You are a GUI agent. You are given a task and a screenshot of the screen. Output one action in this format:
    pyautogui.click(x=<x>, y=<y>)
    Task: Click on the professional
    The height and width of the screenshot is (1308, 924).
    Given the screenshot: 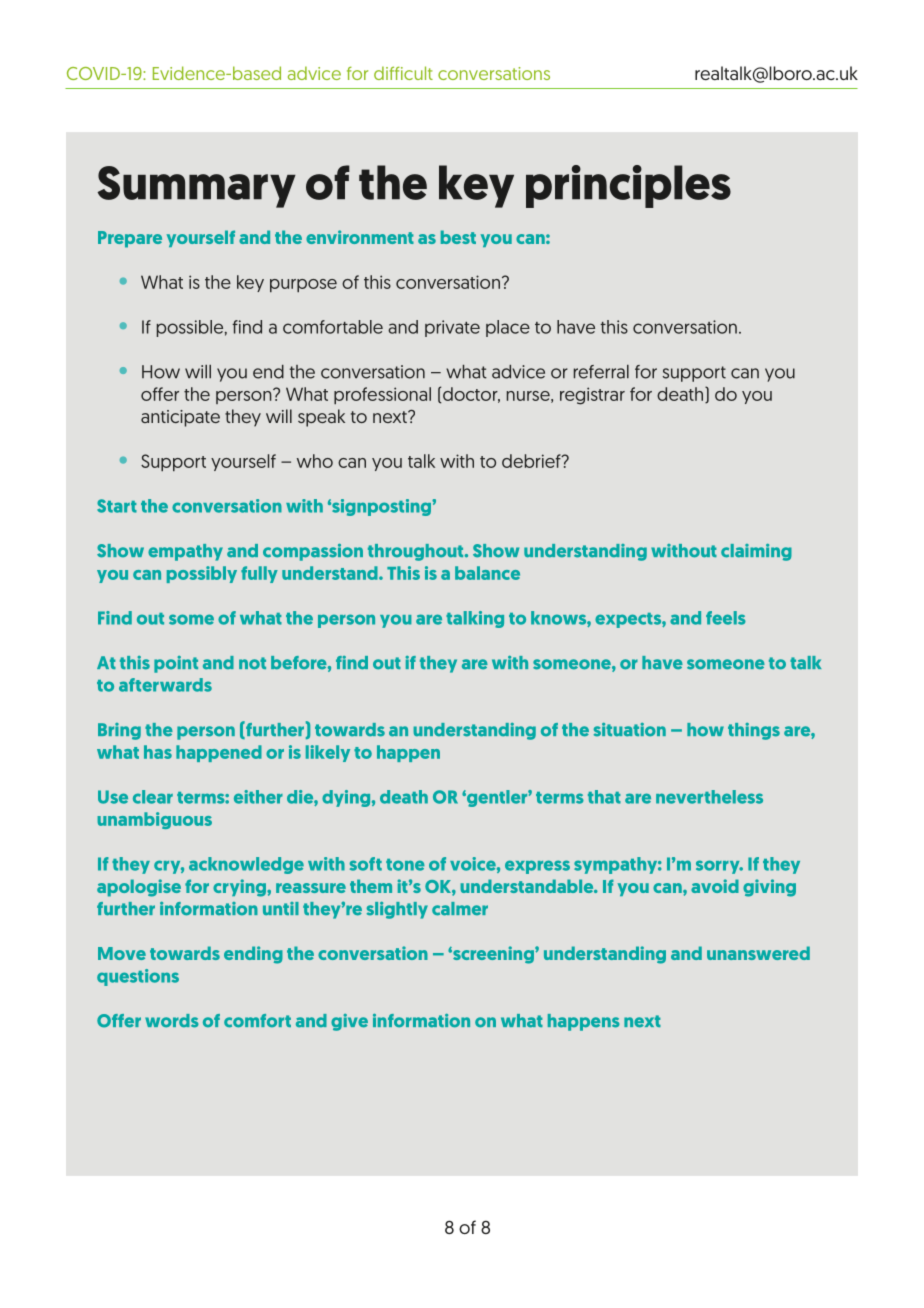 What is the action you would take?
    pyautogui.click(x=382, y=395)
